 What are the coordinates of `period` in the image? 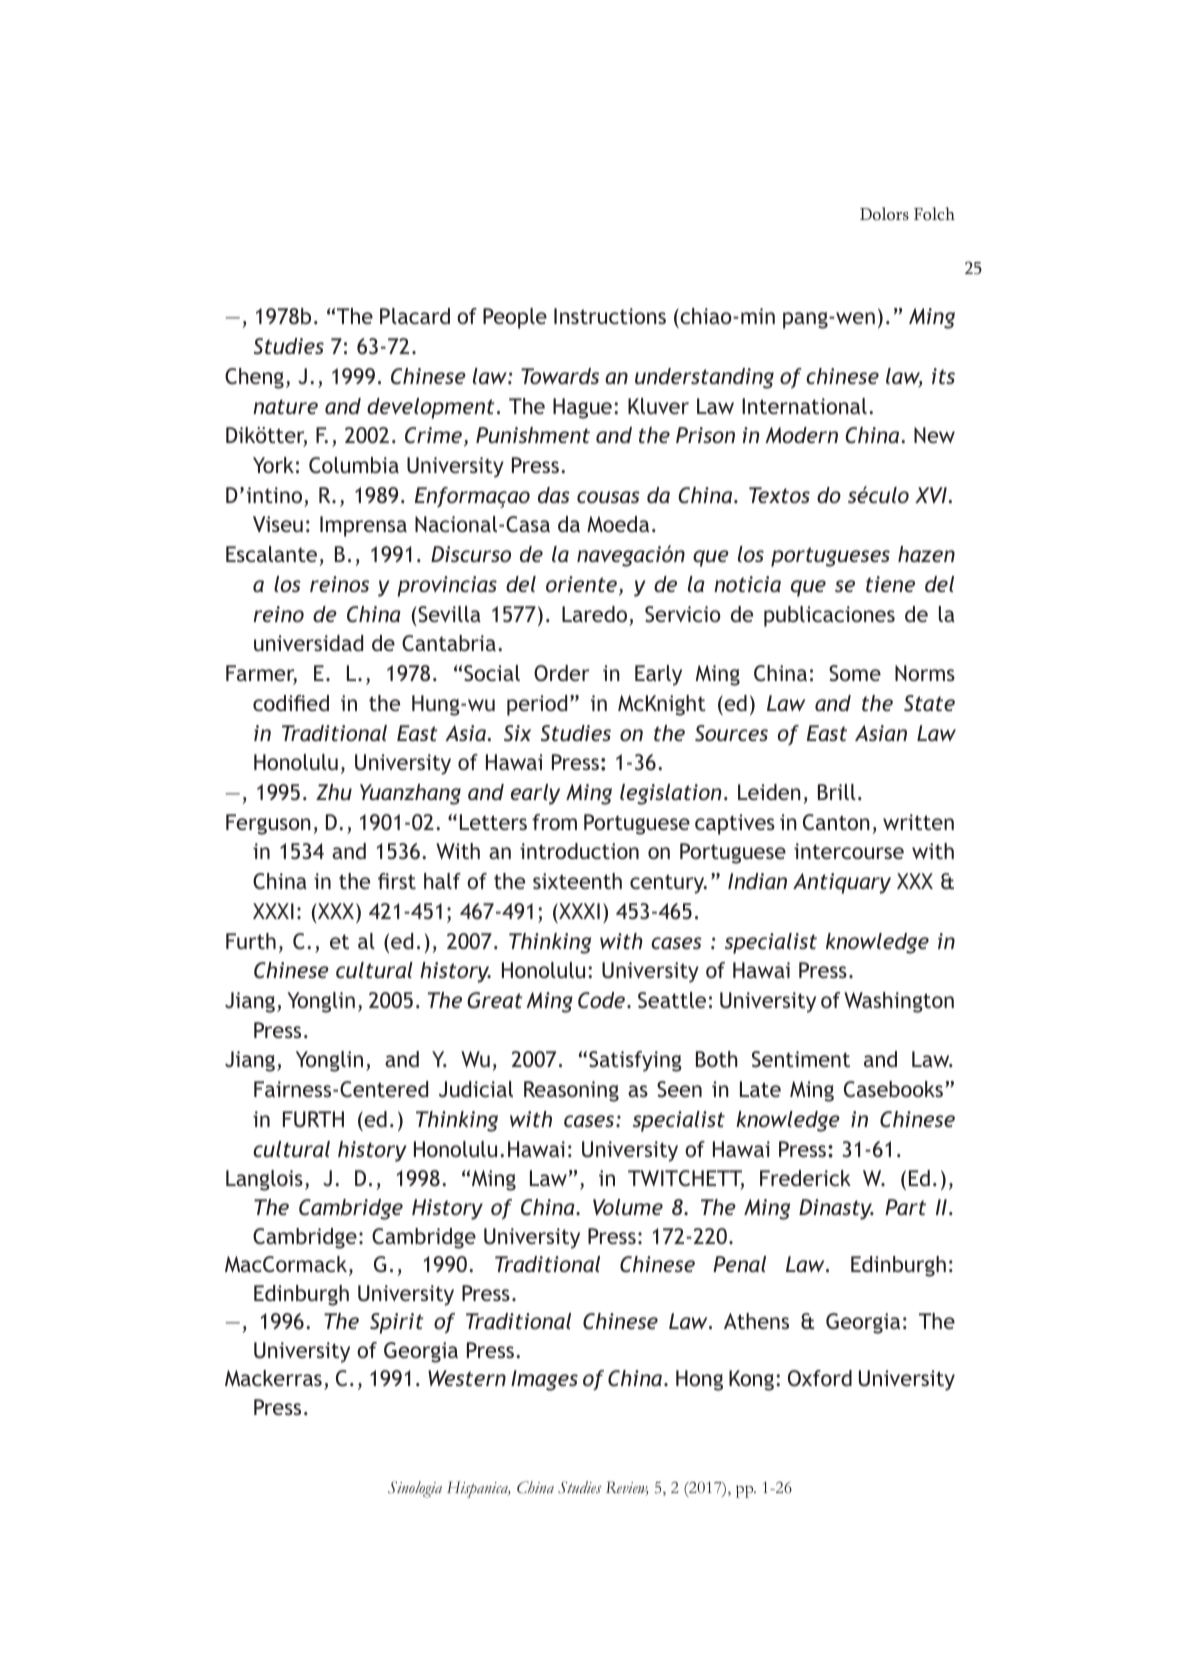 It's located at (537, 705).
